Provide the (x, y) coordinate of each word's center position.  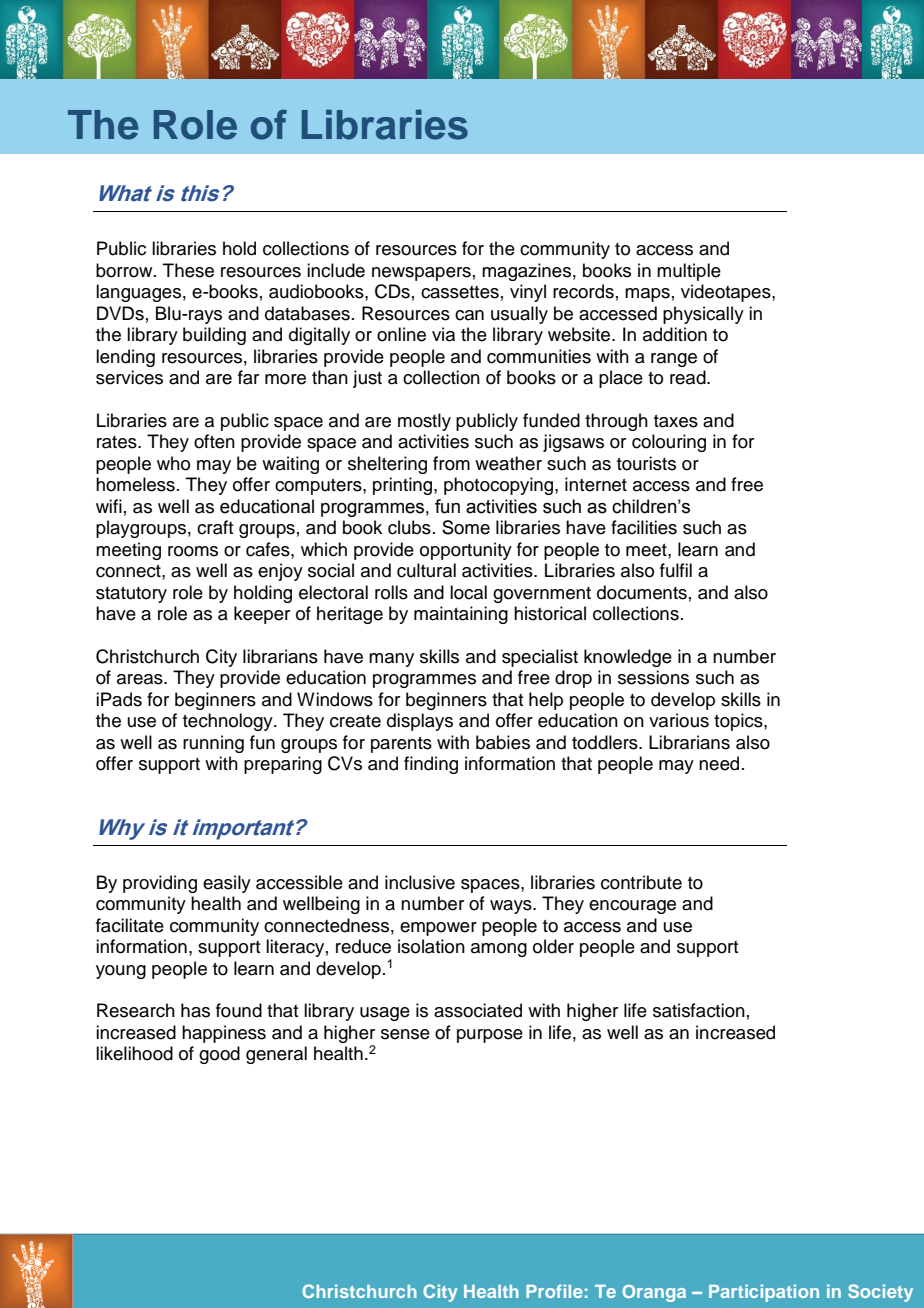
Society (880, 1293)
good (219, 1055)
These (188, 270)
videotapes (727, 293)
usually (519, 315)
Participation (764, 1293)
